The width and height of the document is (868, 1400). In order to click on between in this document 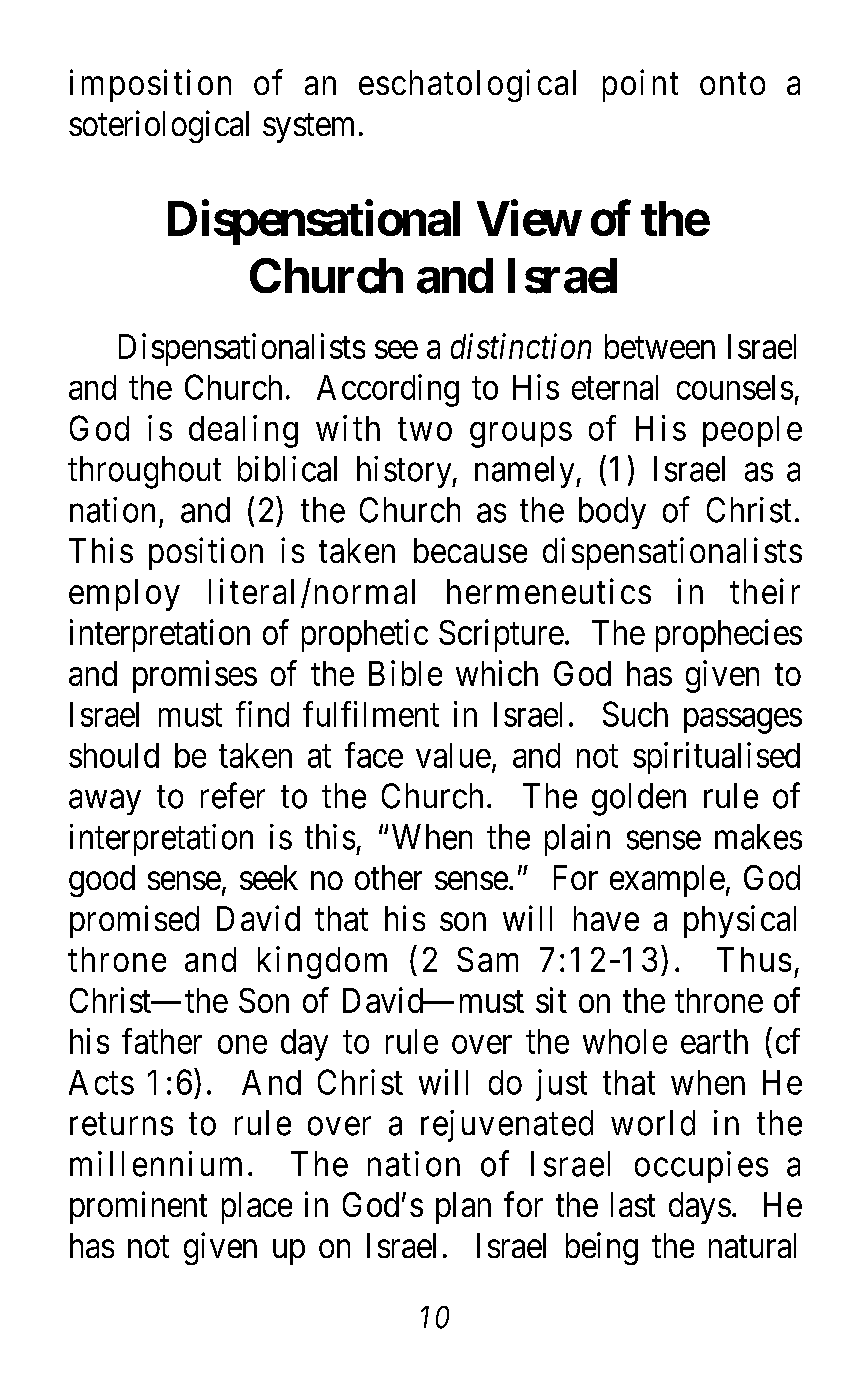, I will do `click(660, 346)`.
